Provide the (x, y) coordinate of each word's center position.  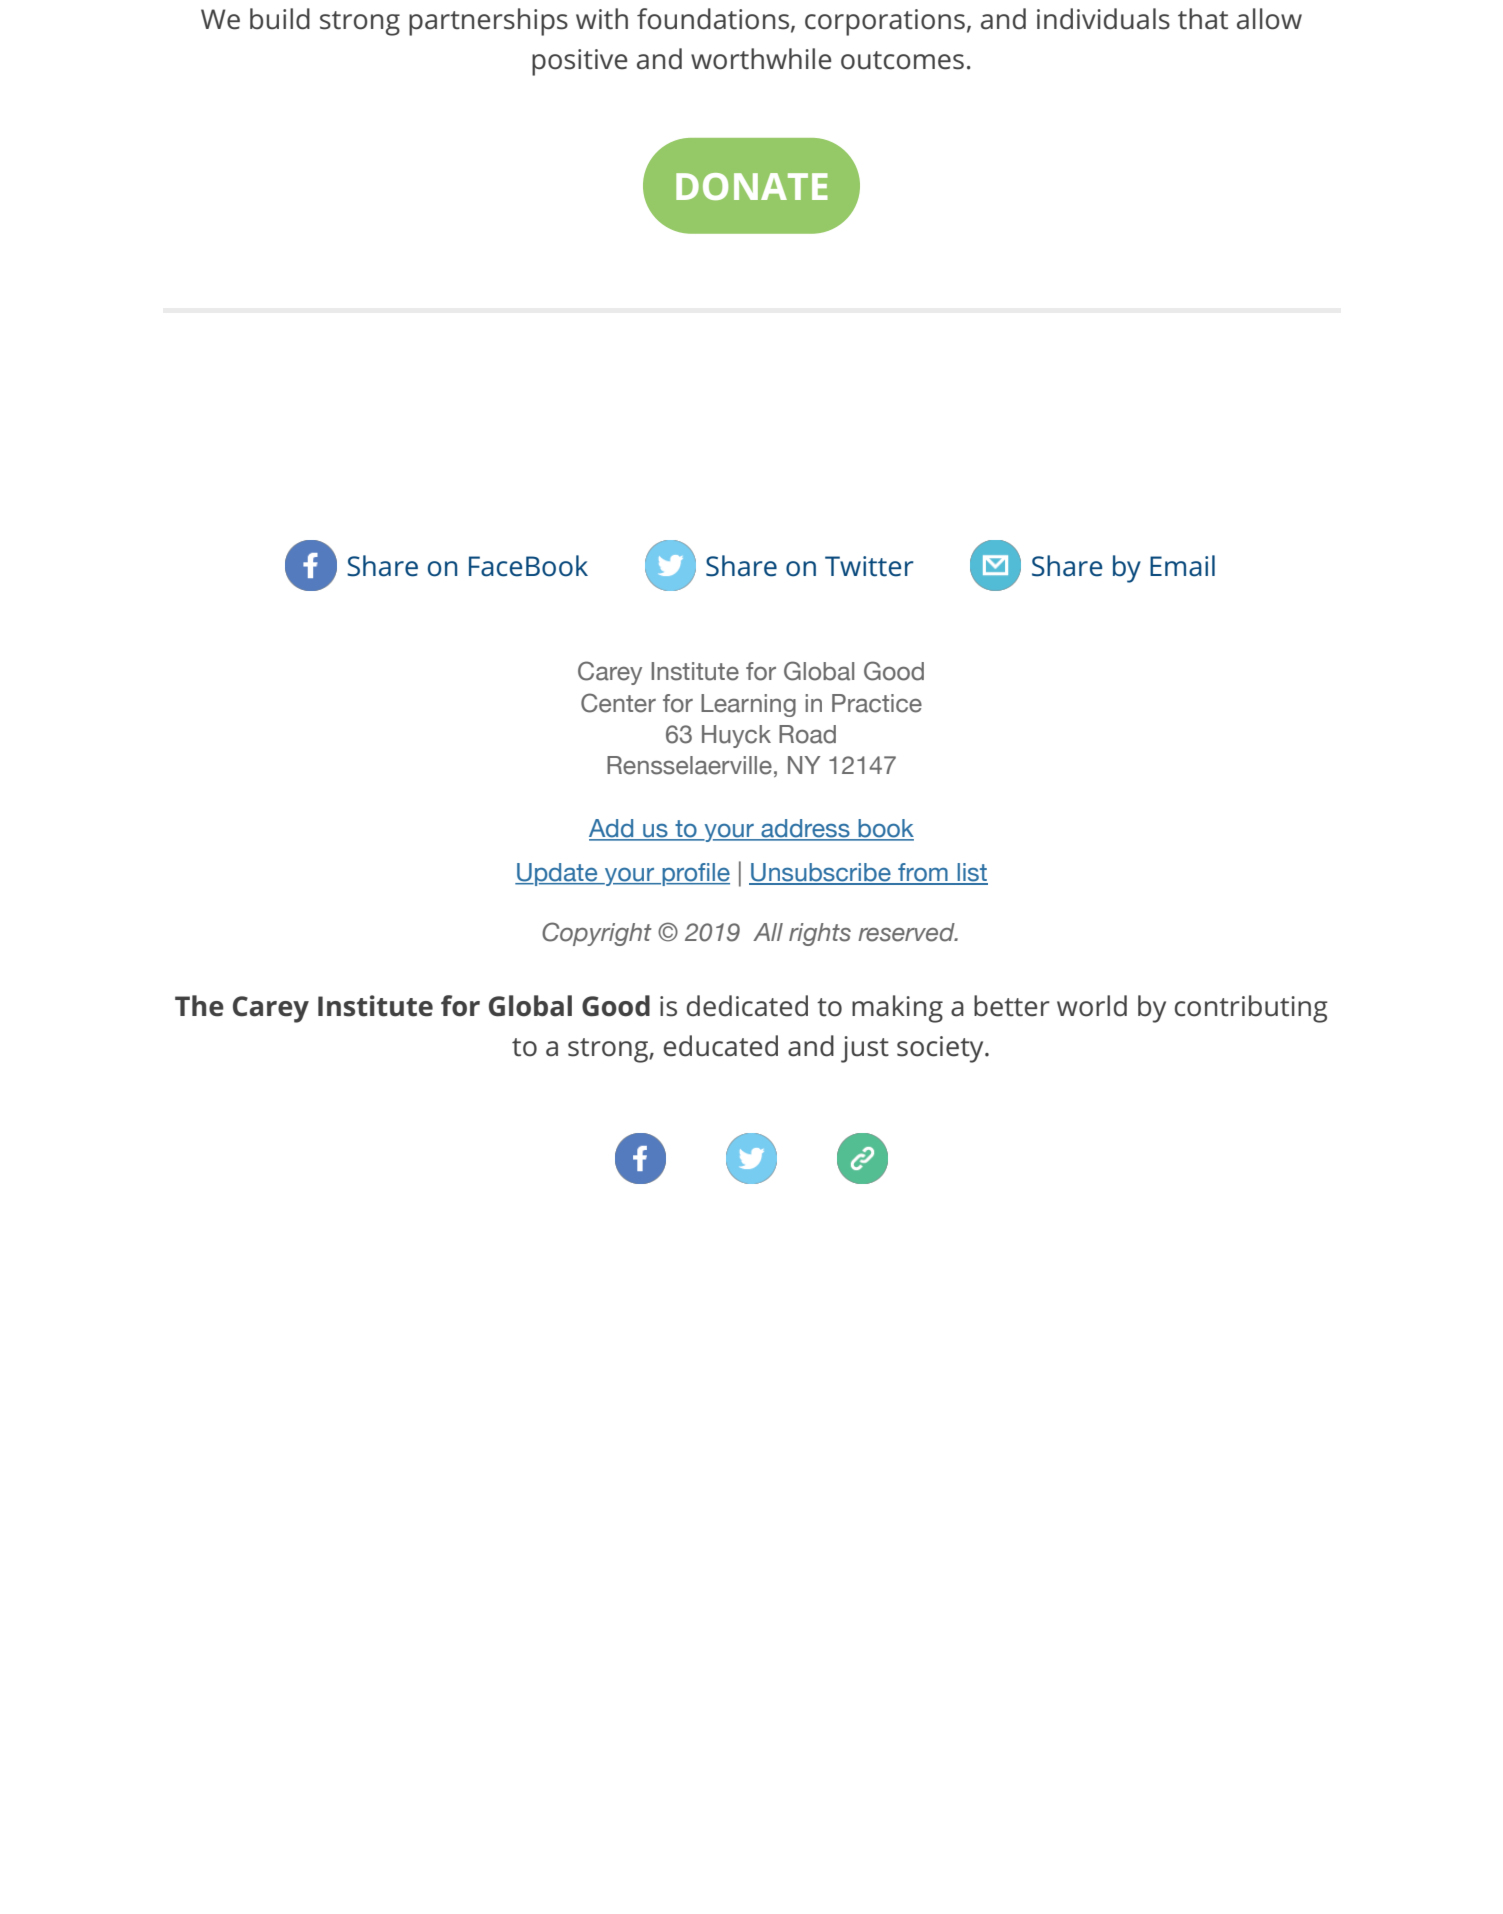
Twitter (869, 566)
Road (807, 734)
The (199, 1006)
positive (579, 62)
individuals (1103, 19)
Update (557, 874)
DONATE (752, 186)
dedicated (747, 1006)
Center (618, 703)
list (971, 873)
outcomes (902, 60)
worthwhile (761, 59)
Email (1182, 566)
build (280, 19)
